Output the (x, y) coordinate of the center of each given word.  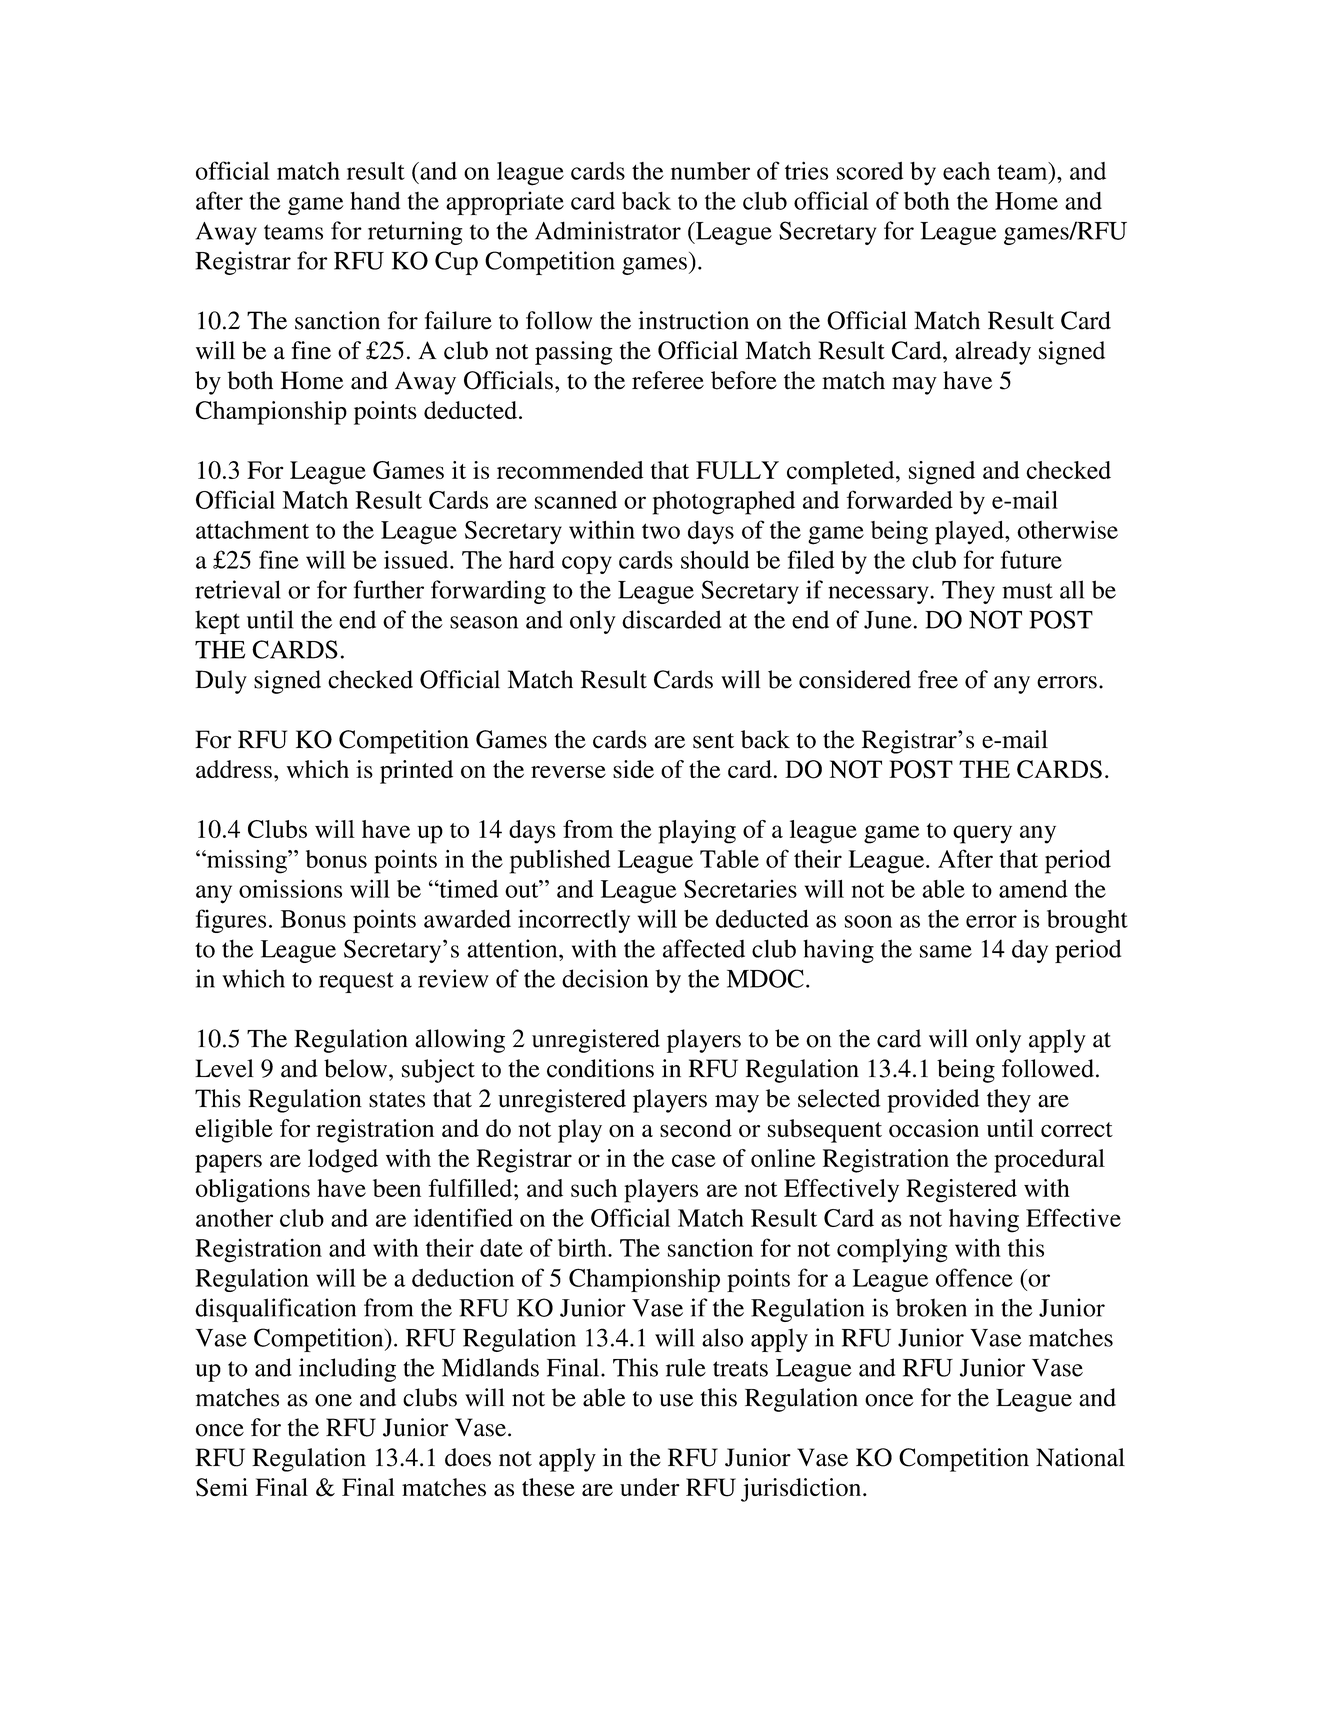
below (355, 1068)
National (1080, 1457)
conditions (600, 1068)
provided (933, 1101)
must (1027, 591)
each (966, 171)
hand (375, 201)
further (389, 589)
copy (587, 565)
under (650, 1487)
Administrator (608, 230)
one (333, 1400)
